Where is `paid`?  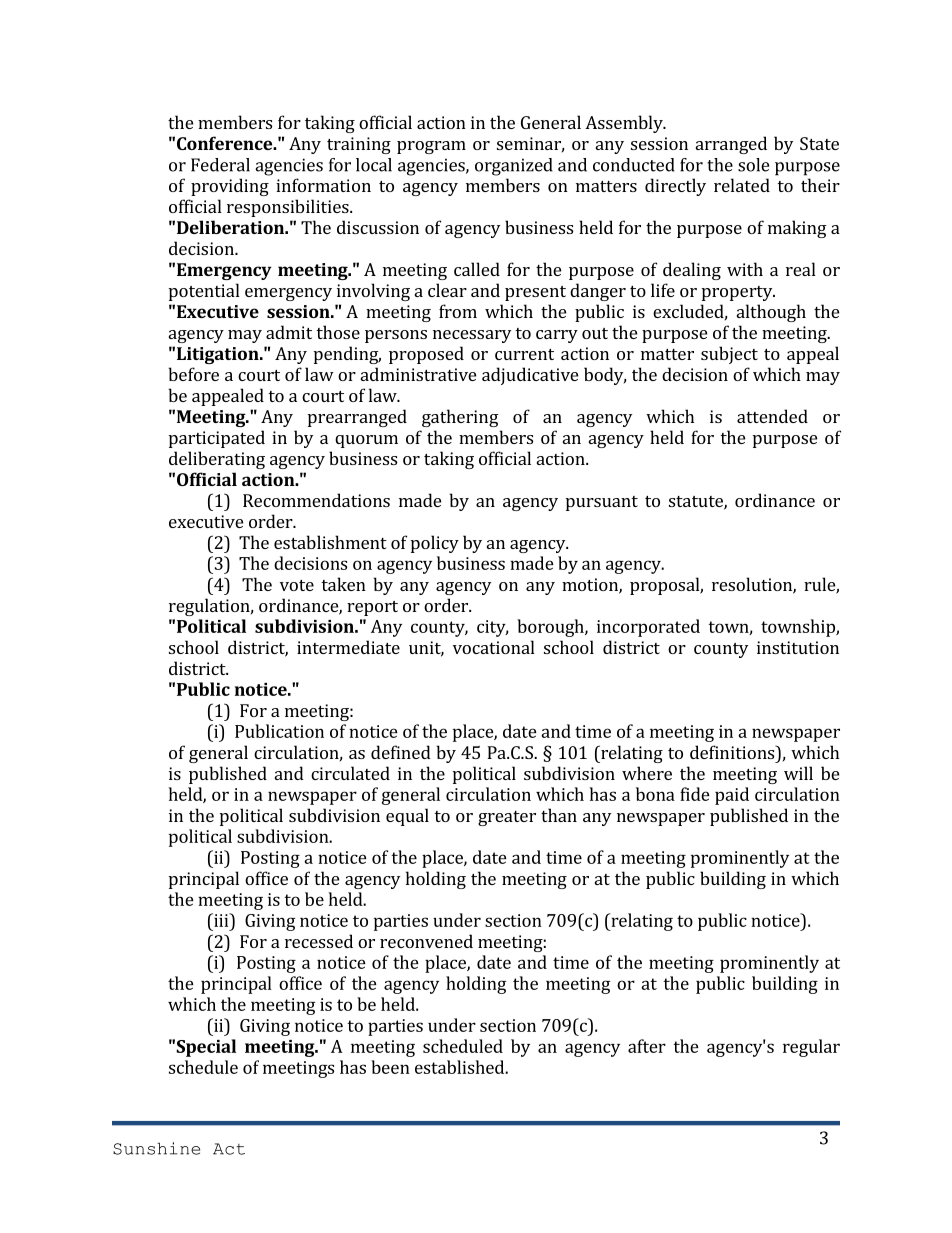
paid is located at coordinates (732, 796).
